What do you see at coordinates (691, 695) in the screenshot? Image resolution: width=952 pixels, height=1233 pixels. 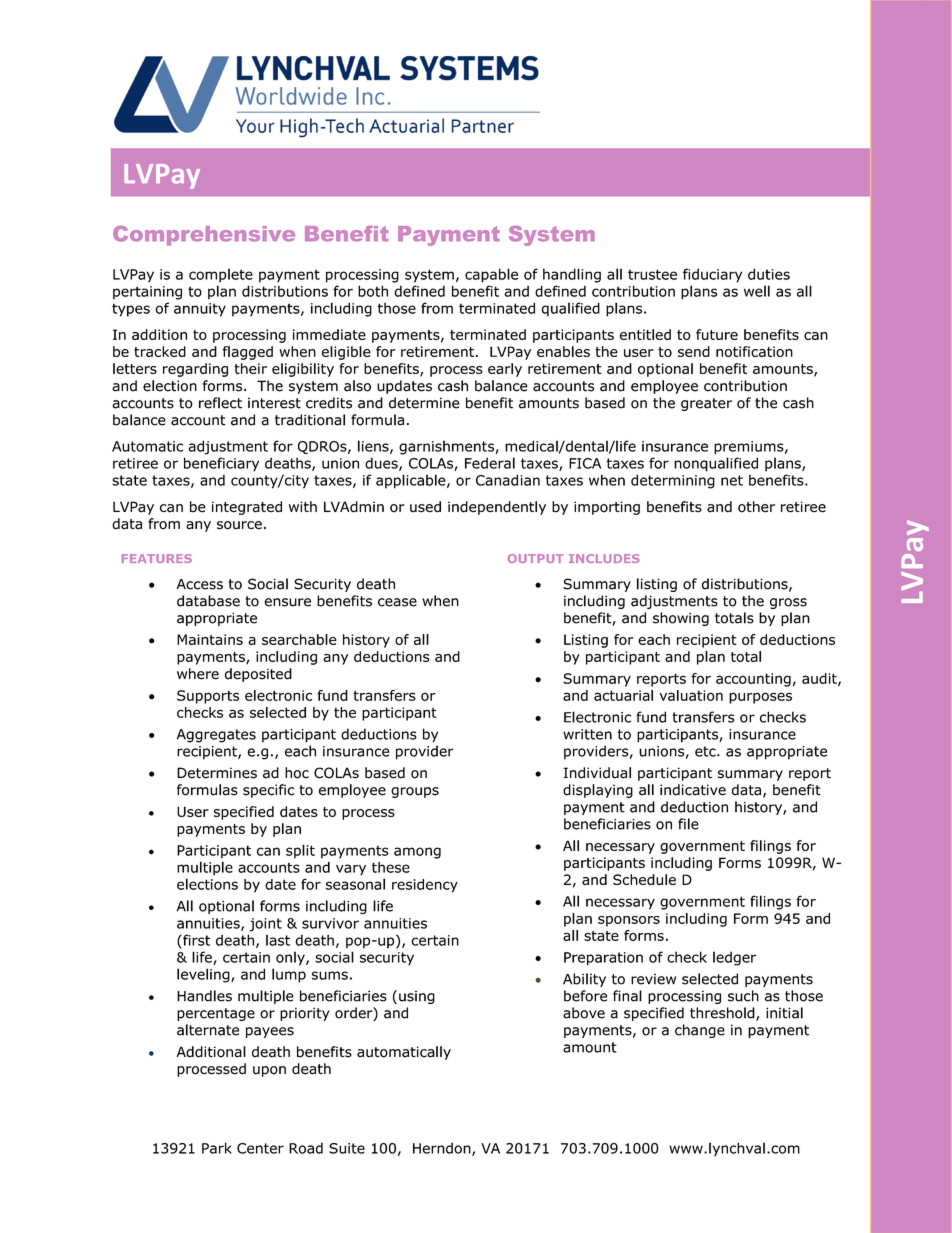 I see `valuation` at bounding box center [691, 695].
